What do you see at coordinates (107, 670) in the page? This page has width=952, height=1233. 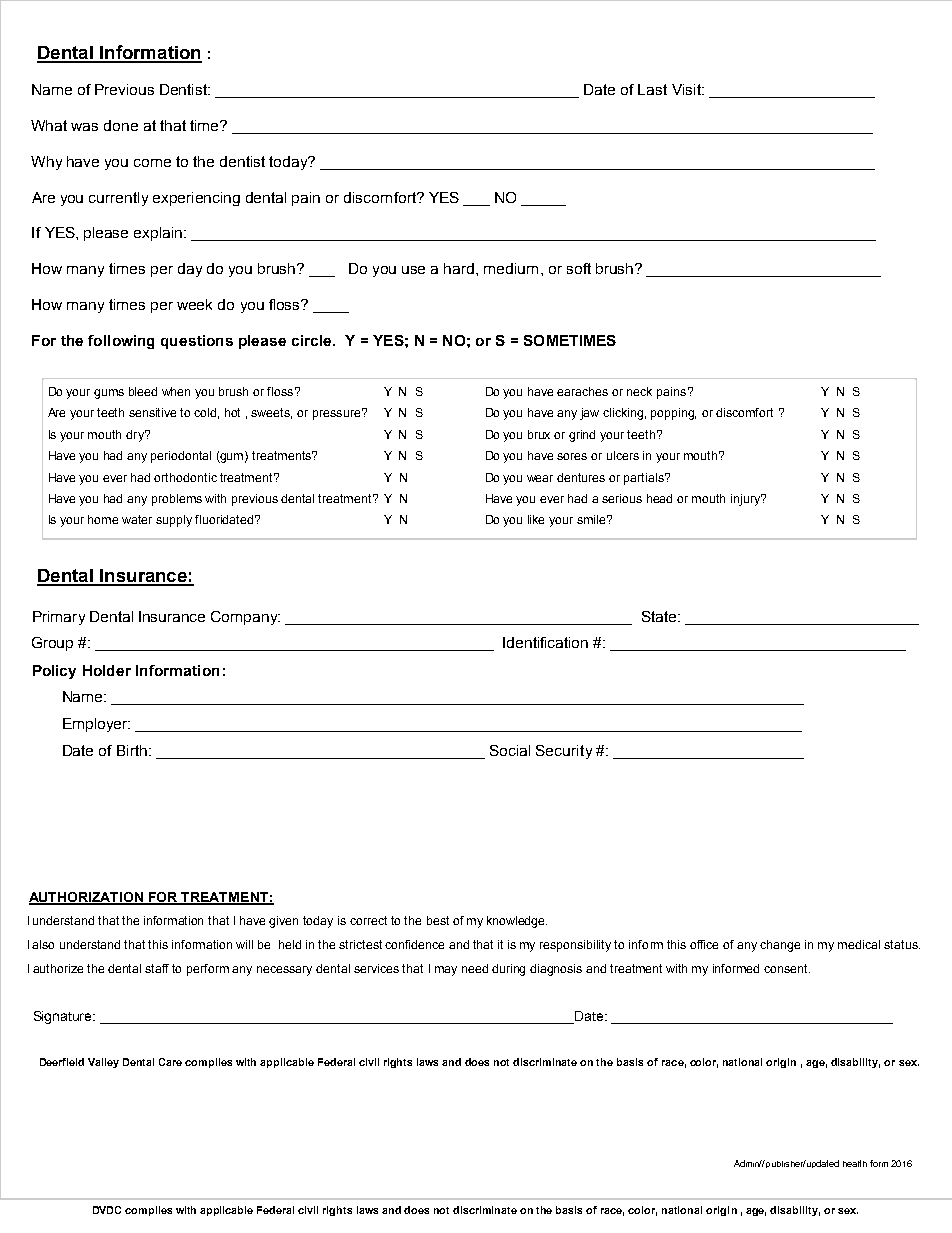 I see `Holder` at bounding box center [107, 670].
